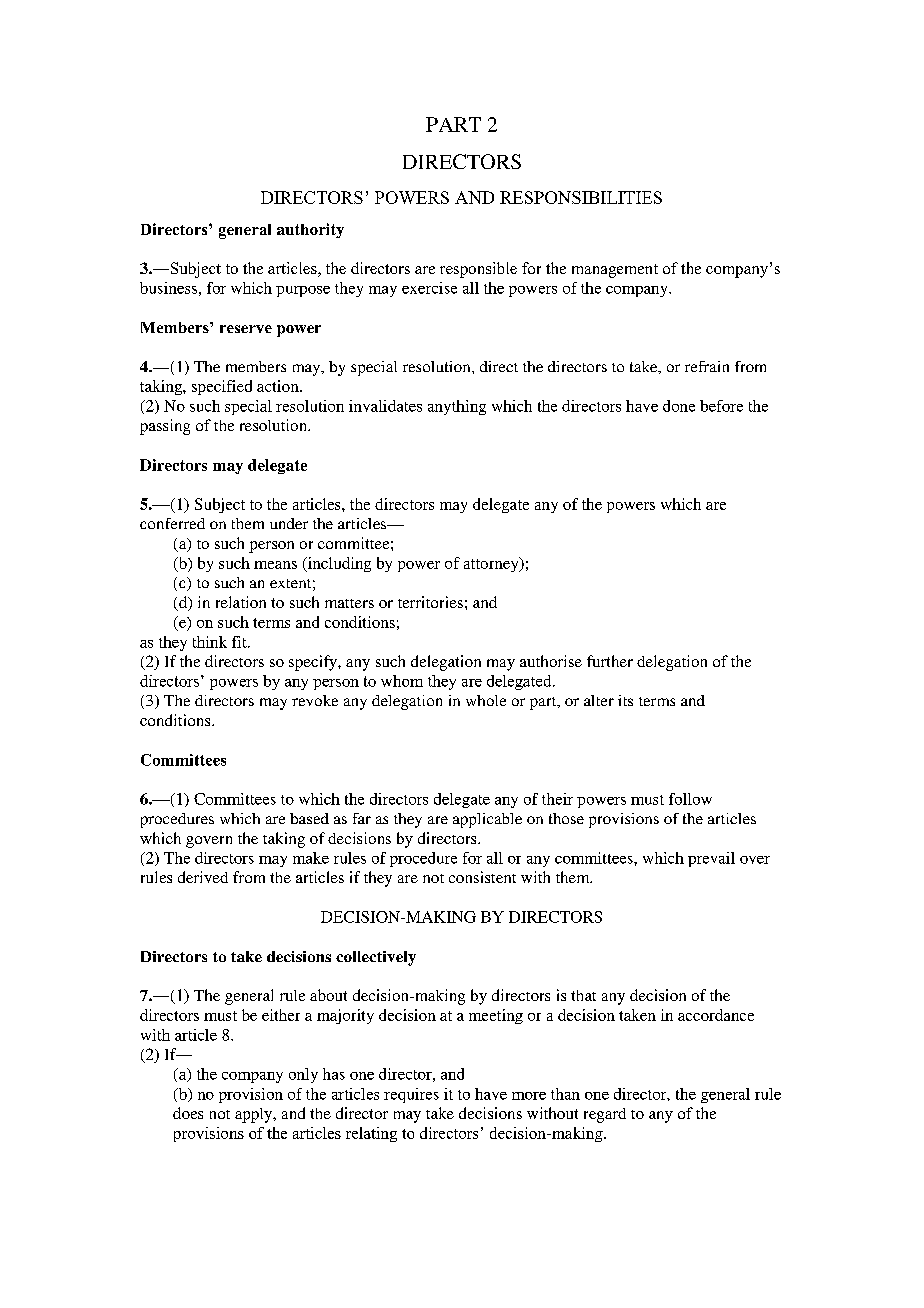  I want to click on under, so click(289, 523).
